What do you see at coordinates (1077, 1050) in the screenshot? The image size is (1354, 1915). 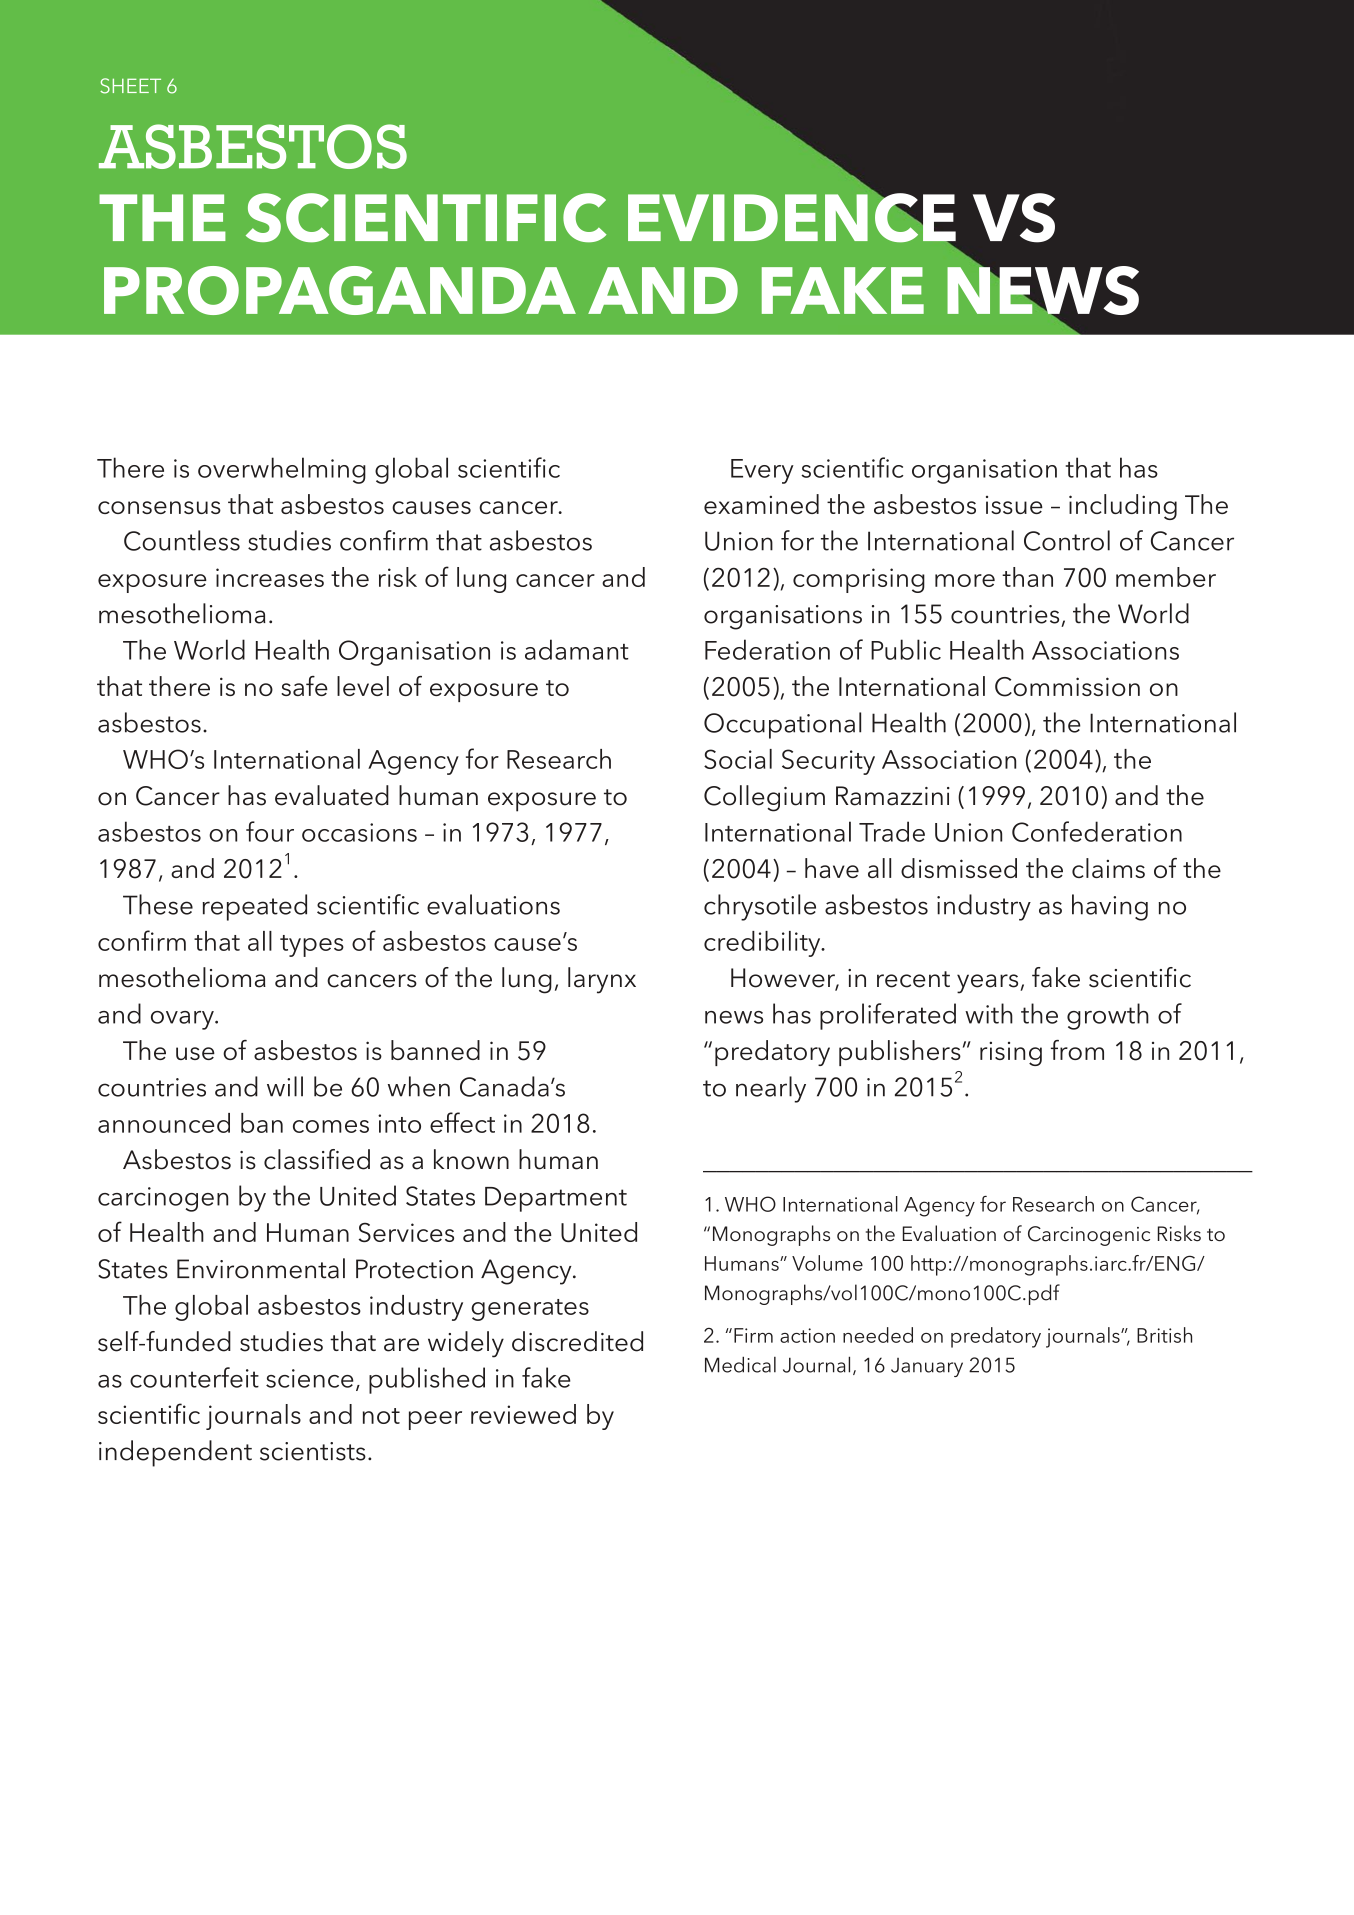 I see `from` at bounding box center [1077, 1050].
